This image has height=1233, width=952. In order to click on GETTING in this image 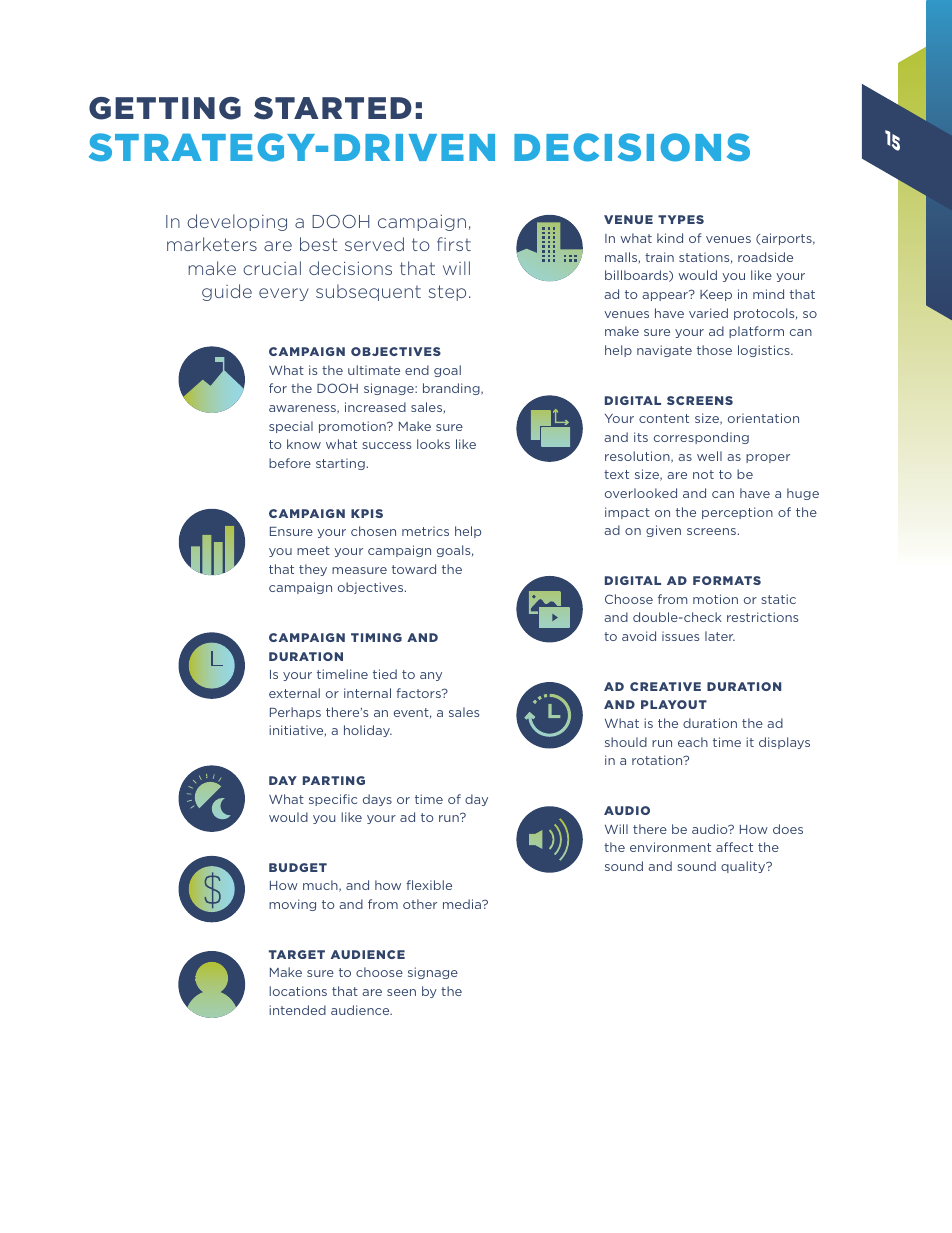, I will do `click(165, 108)`.
